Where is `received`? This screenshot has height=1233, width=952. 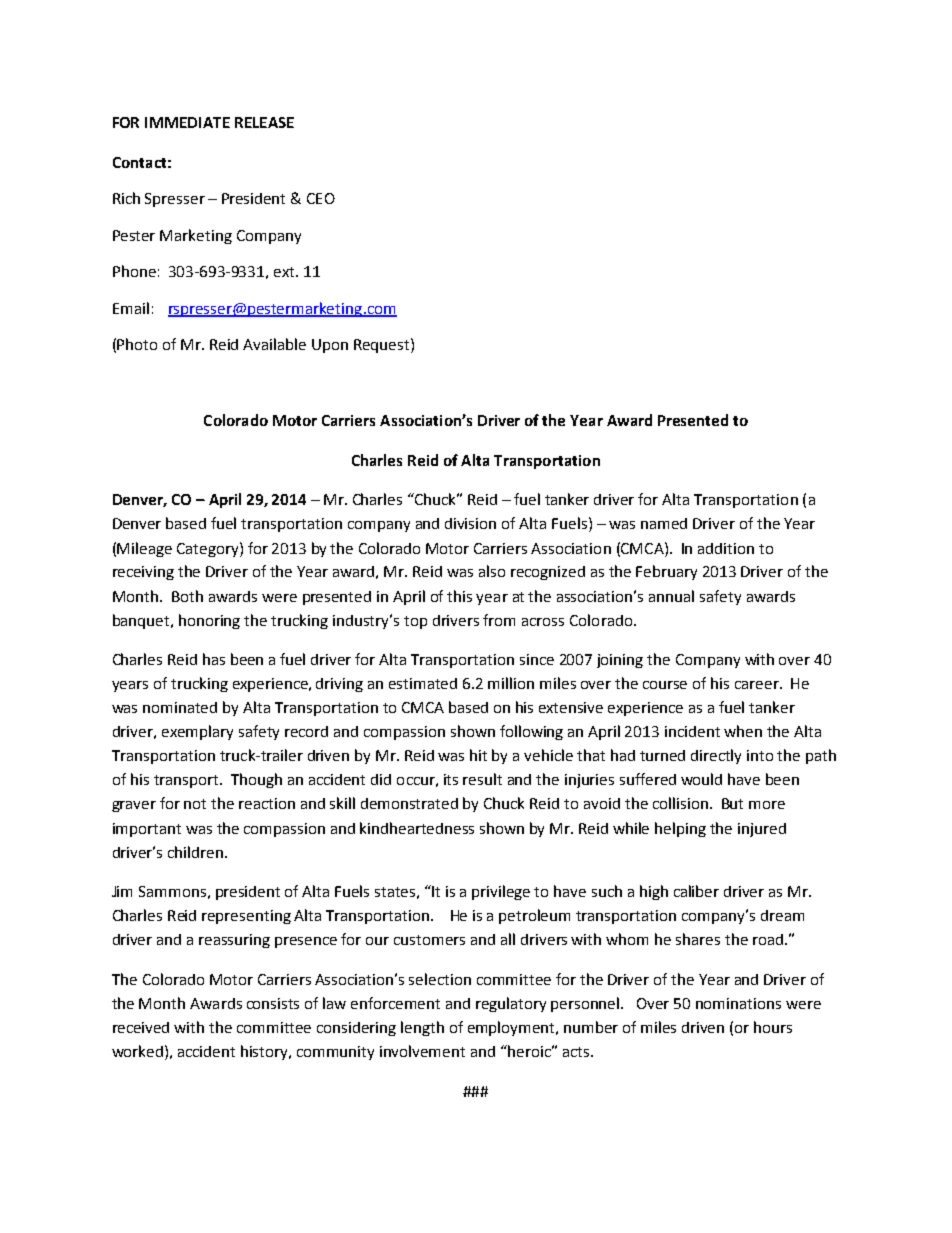
received is located at coordinates (141, 1027).
